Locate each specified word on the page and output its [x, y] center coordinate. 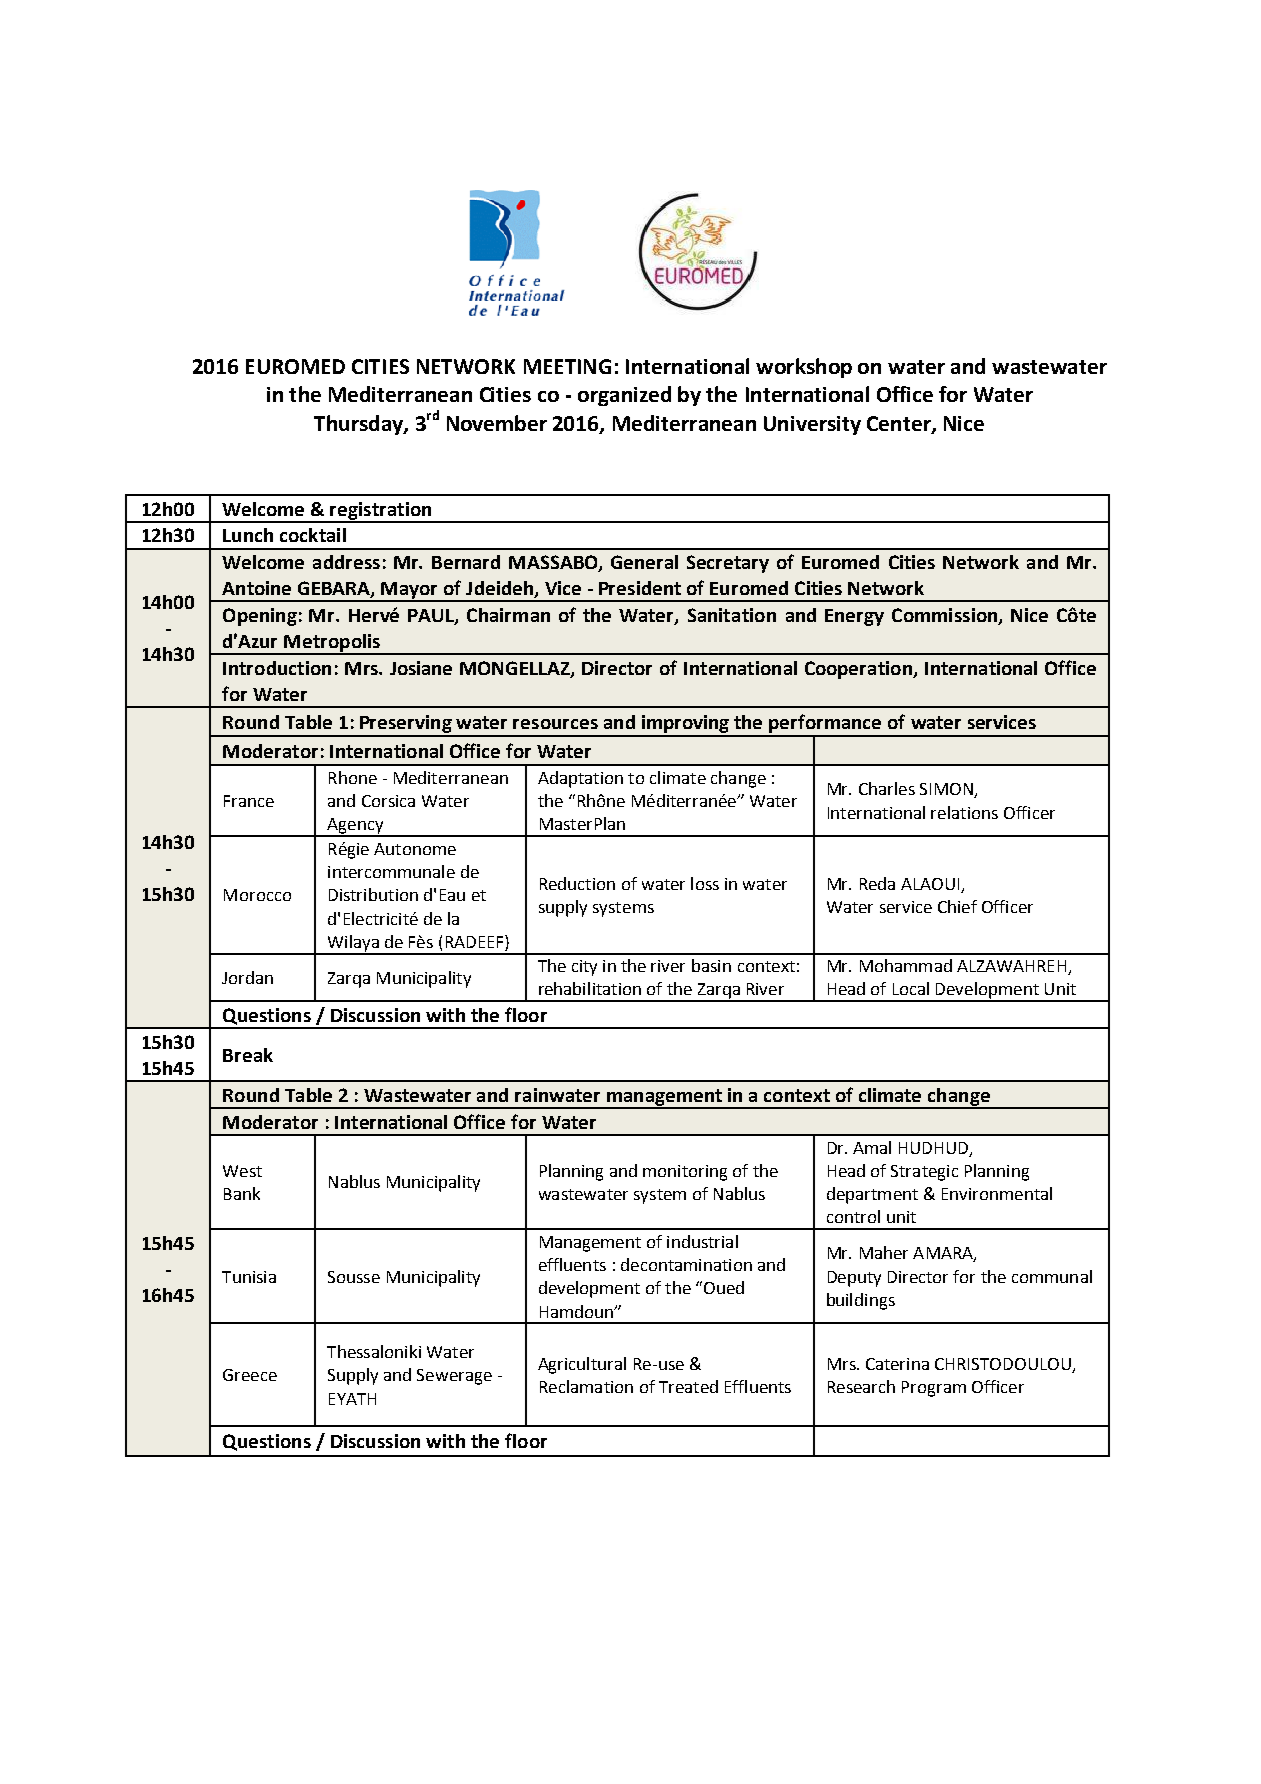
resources [555, 724]
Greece [250, 1375]
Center [900, 424]
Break [248, 1055]
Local [911, 988]
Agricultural [582, 1365]
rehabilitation [590, 988]
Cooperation [859, 670]
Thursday [359, 425]
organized [624, 396]
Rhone [353, 777]
